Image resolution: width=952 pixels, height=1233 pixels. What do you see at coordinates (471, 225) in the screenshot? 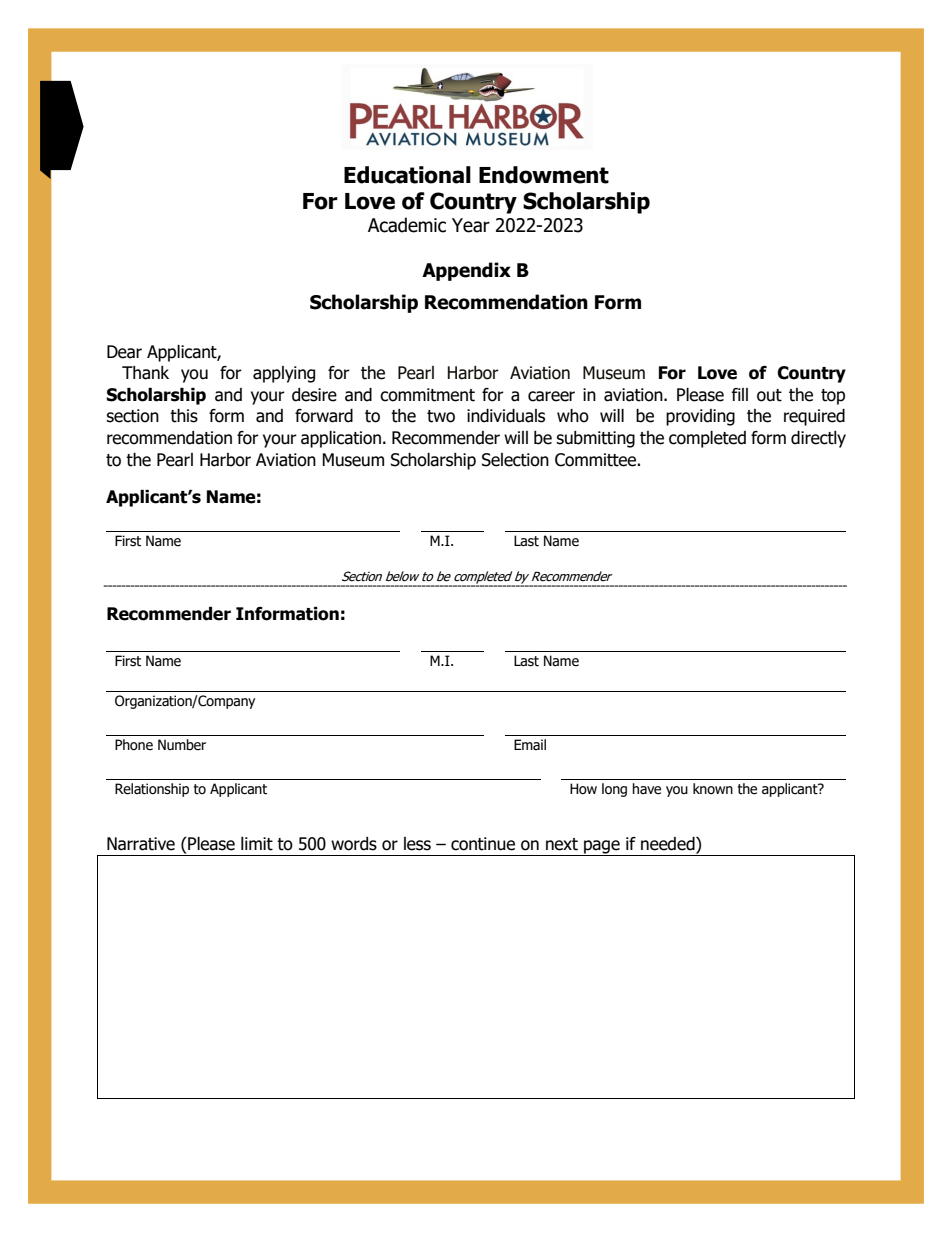
I see `Year` at bounding box center [471, 225].
